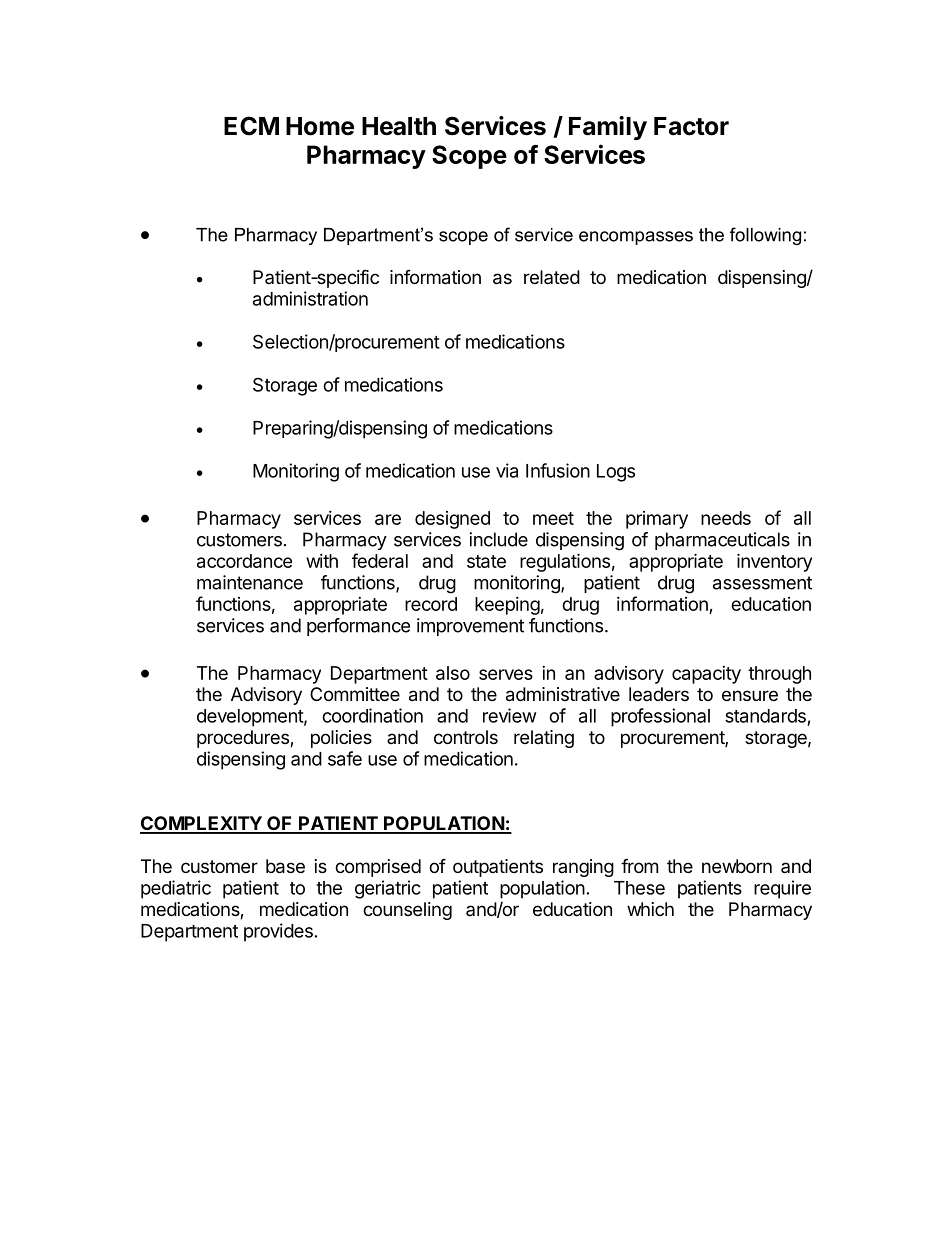 The height and width of the page is (1233, 952). I want to click on Home, so click(320, 126).
